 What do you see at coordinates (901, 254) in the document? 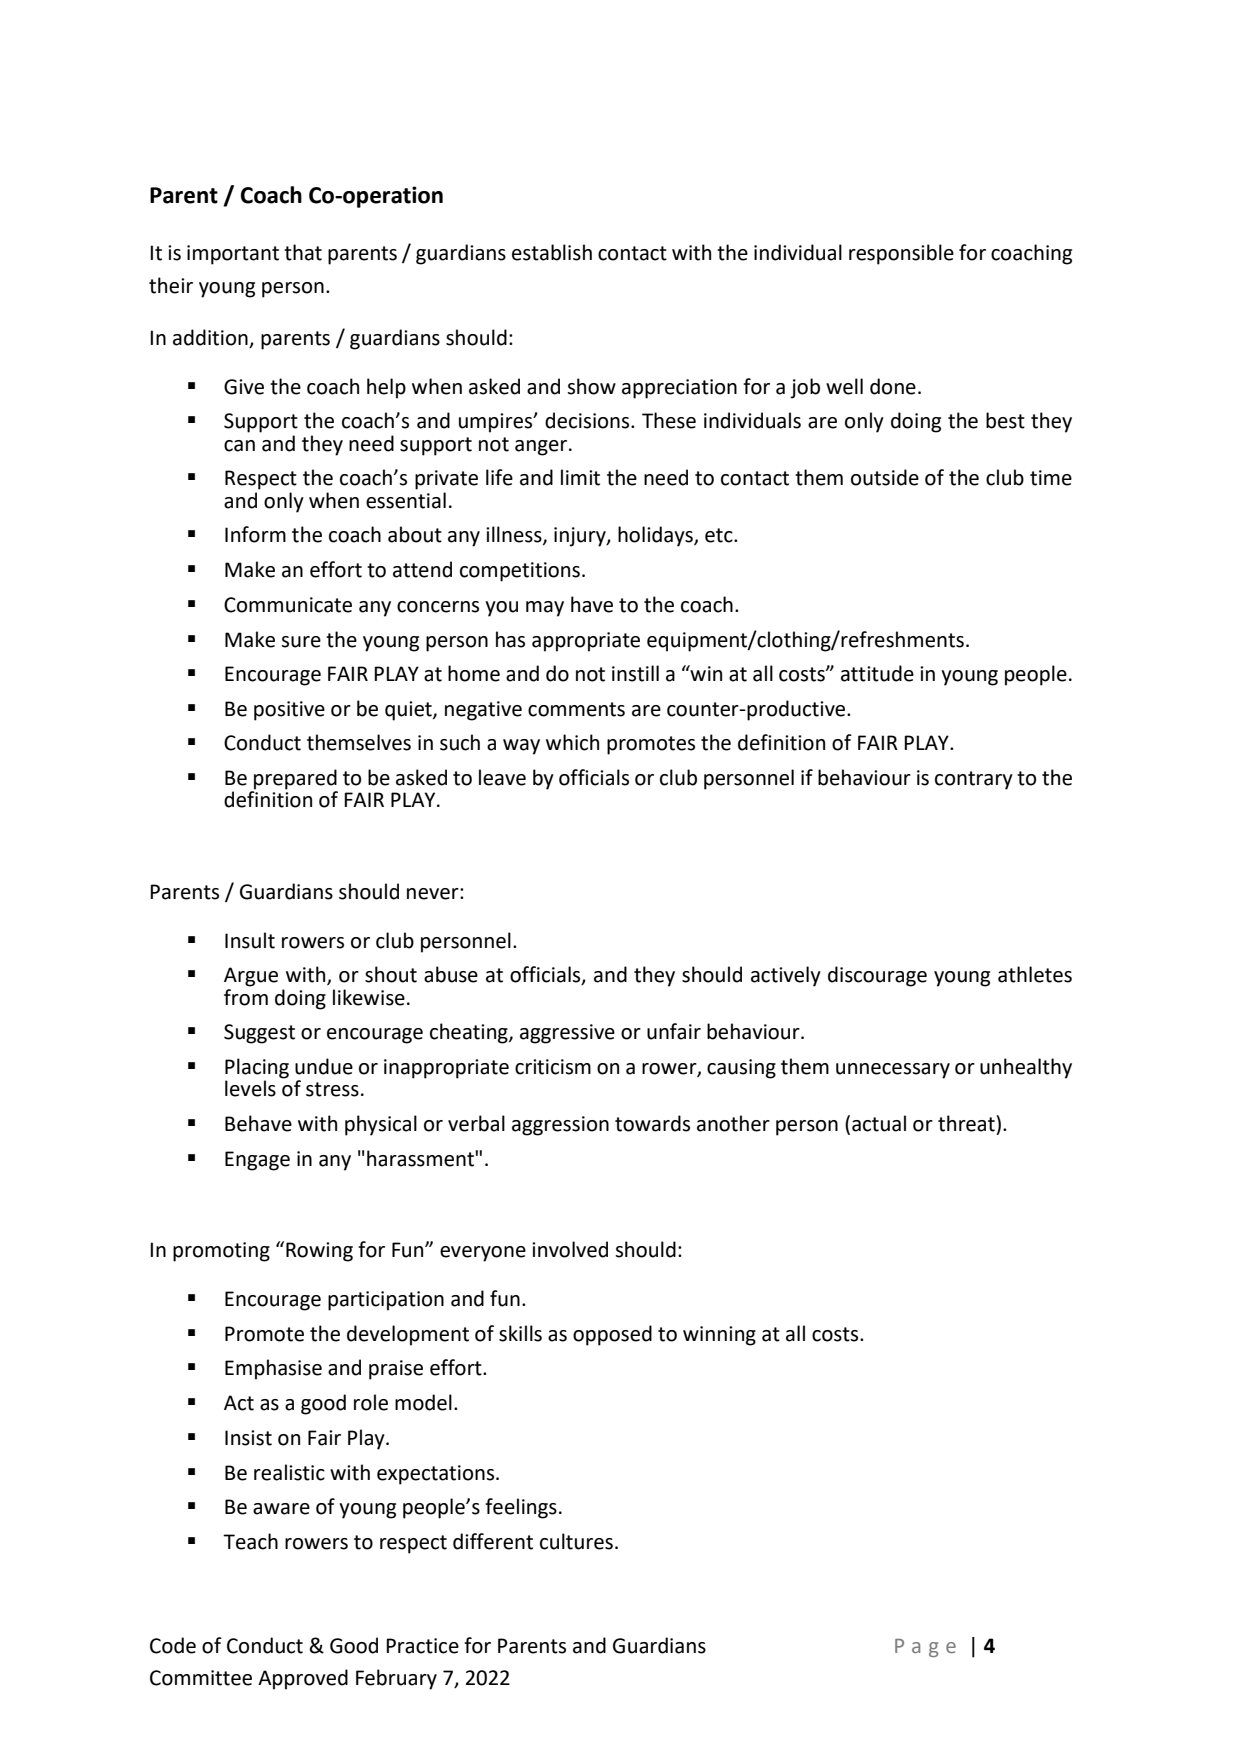
I see `responsible` at bounding box center [901, 254].
